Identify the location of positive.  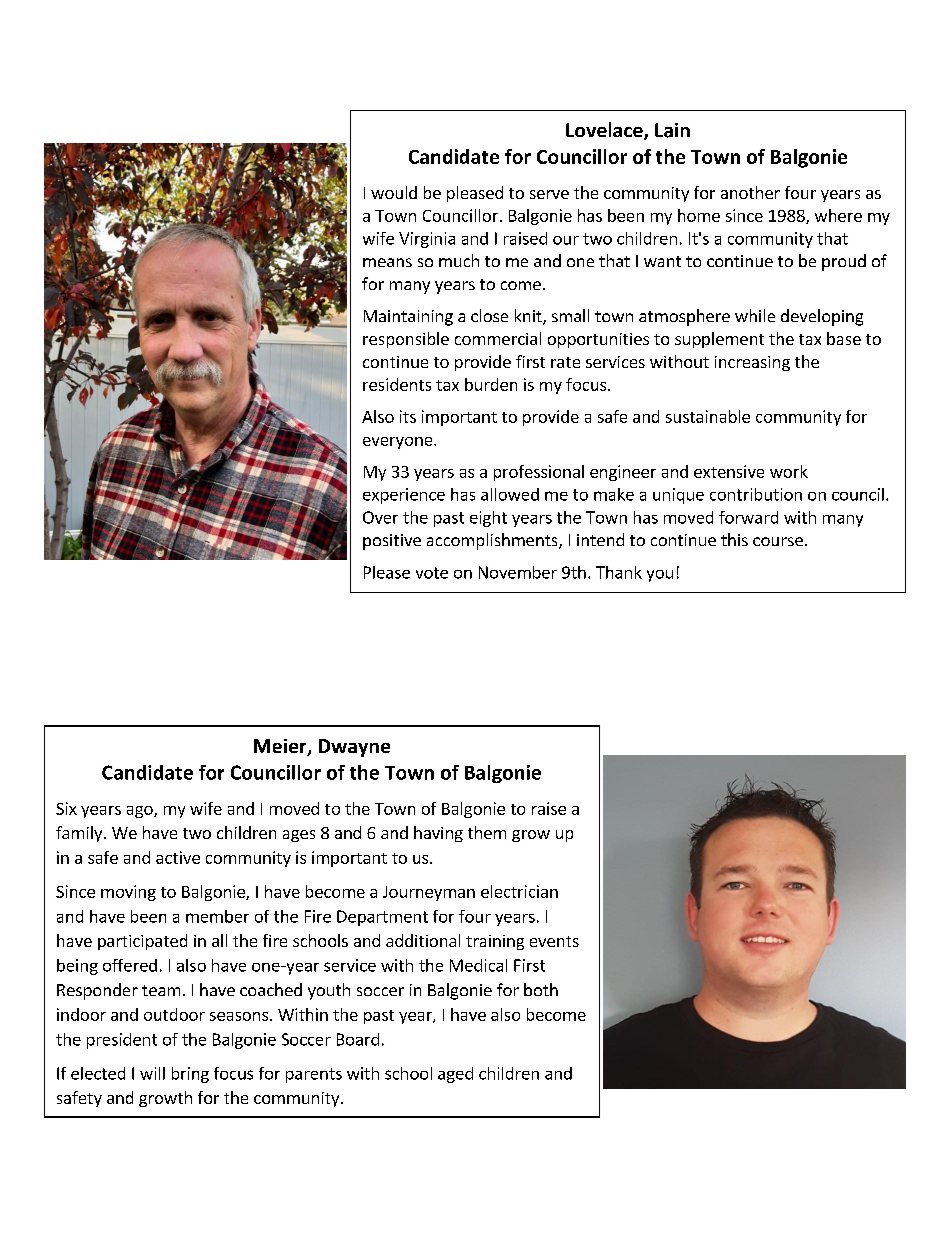
(392, 542).
